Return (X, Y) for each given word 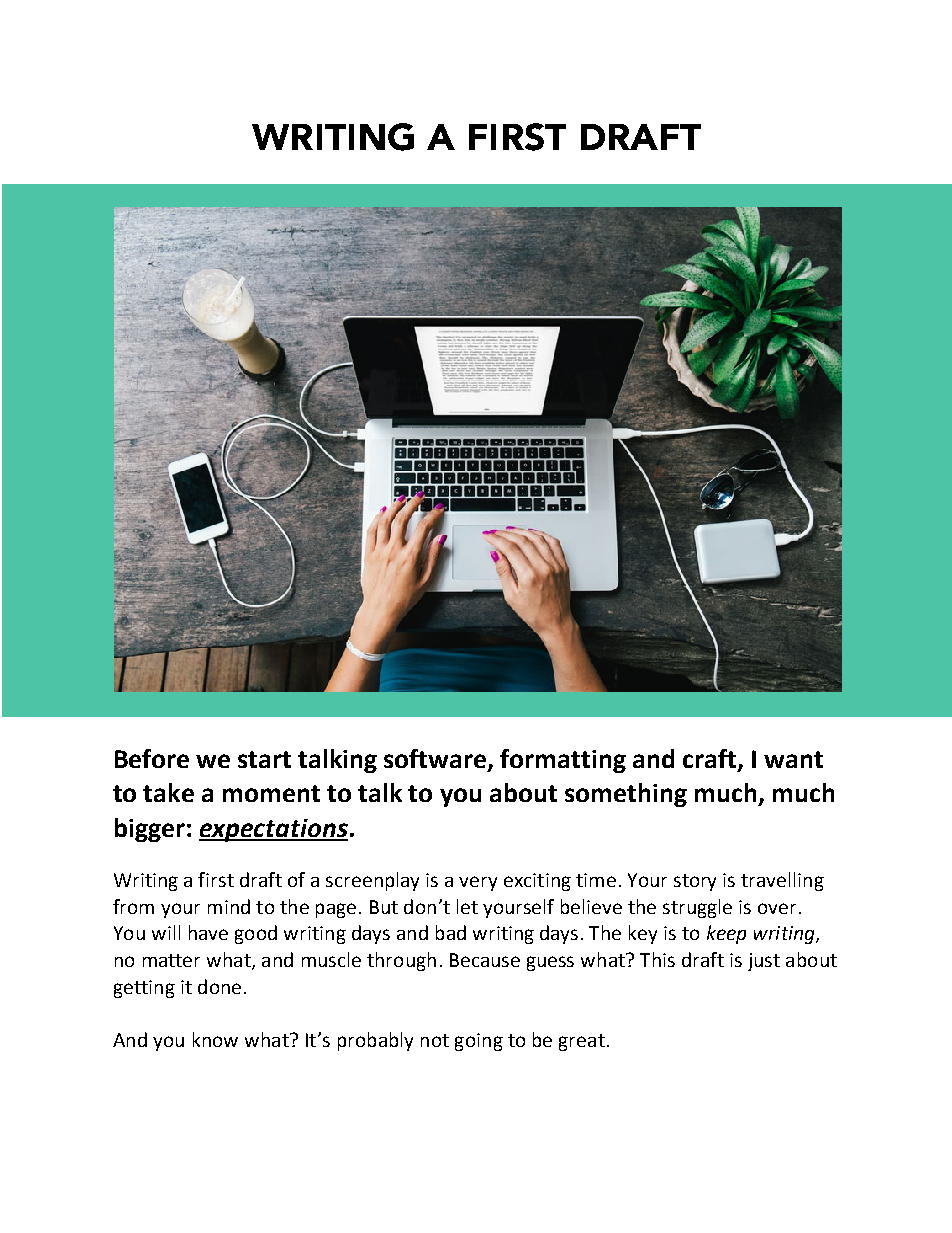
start (264, 759)
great (582, 1042)
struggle (697, 908)
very (478, 883)
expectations (273, 830)
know (215, 1039)
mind (229, 906)
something (626, 795)
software (436, 760)
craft (711, 760)
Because (485, 960)
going (479, 1042)
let (467, 906)
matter (171, 960)
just (764, 962)
